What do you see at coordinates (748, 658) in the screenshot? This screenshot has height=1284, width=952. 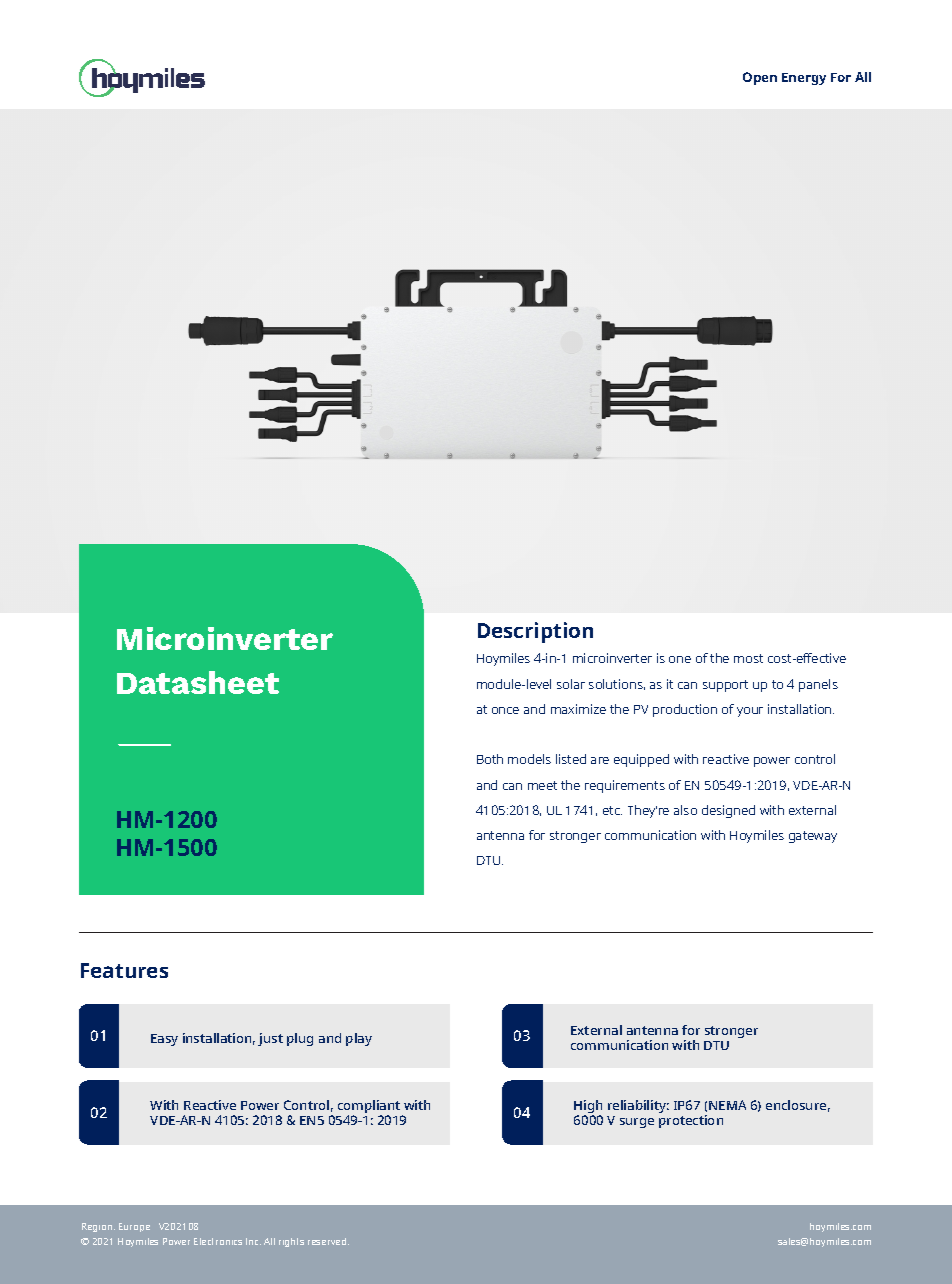 I see `most` at bounding box center [748, 658].
